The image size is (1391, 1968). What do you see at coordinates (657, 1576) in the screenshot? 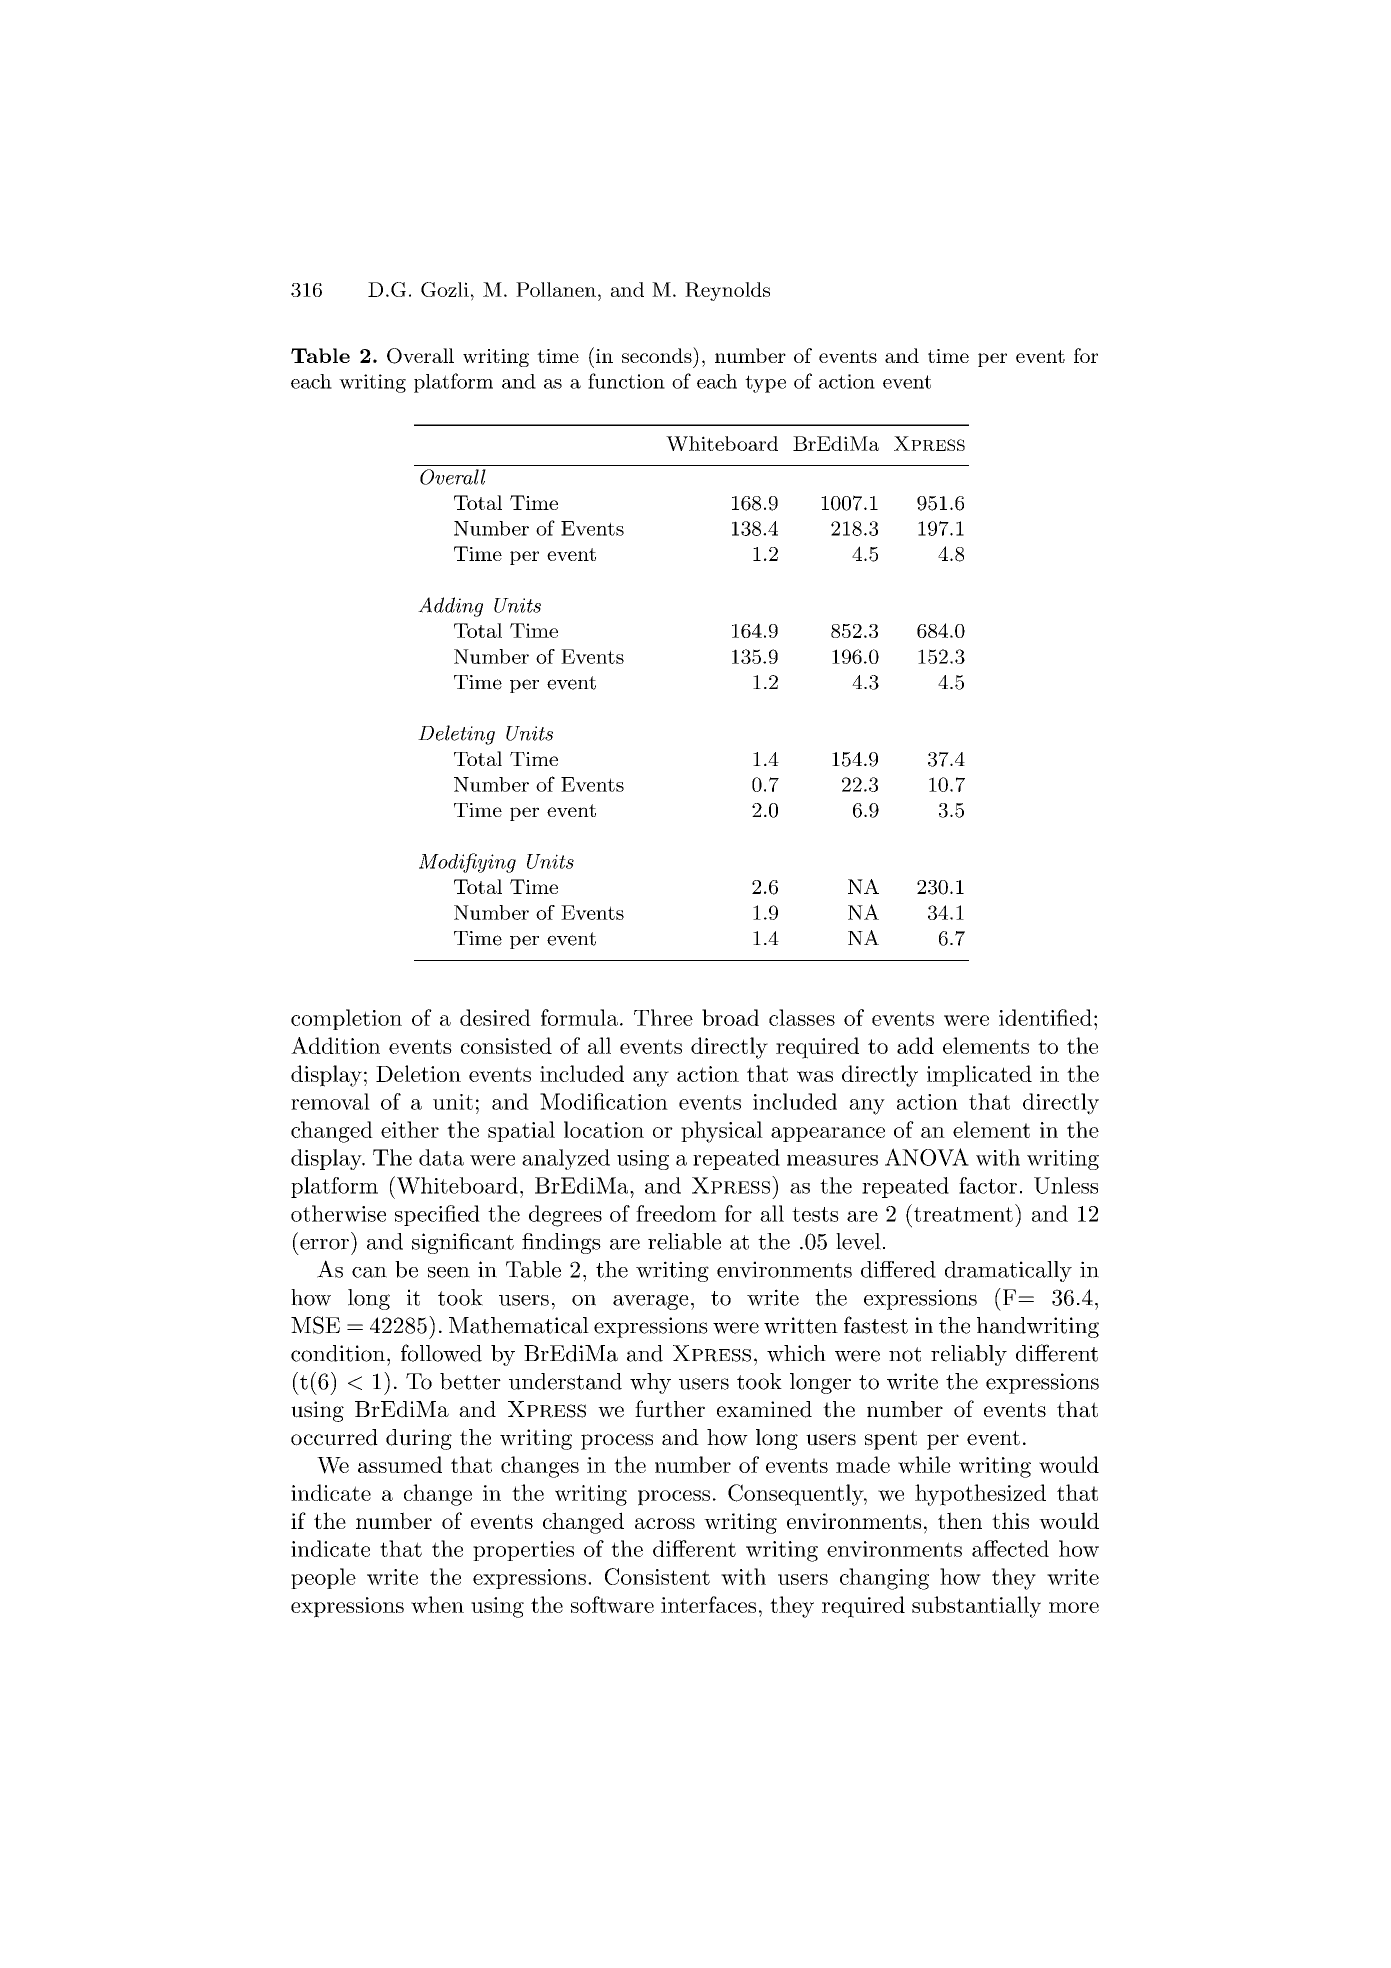
I see `Consistent` at bounding box center [657, 1576].
